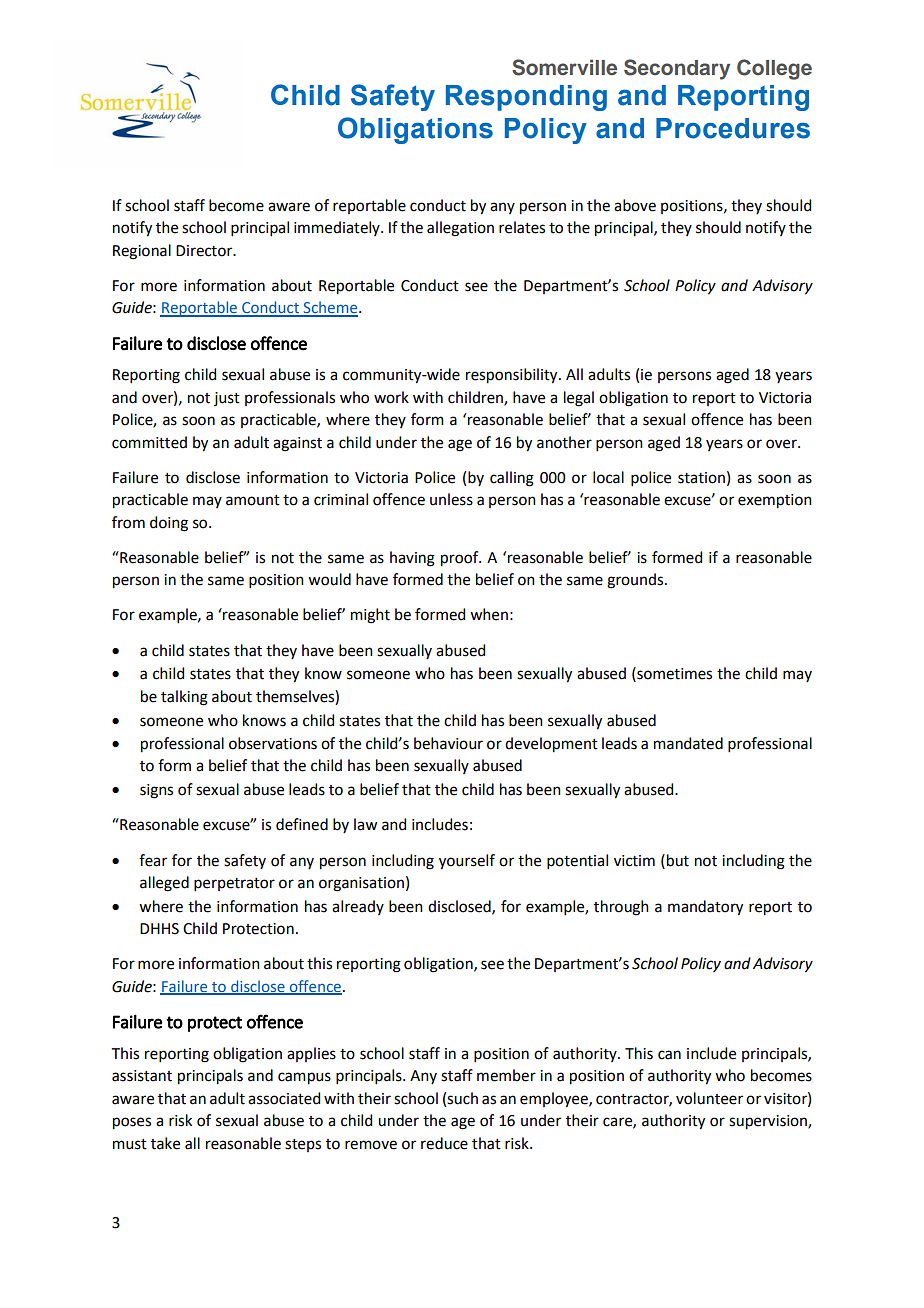 The image size is (924, 1308). Describe the element at coordinates (205, 251) in the screenshot. I see `Director` at that location.
